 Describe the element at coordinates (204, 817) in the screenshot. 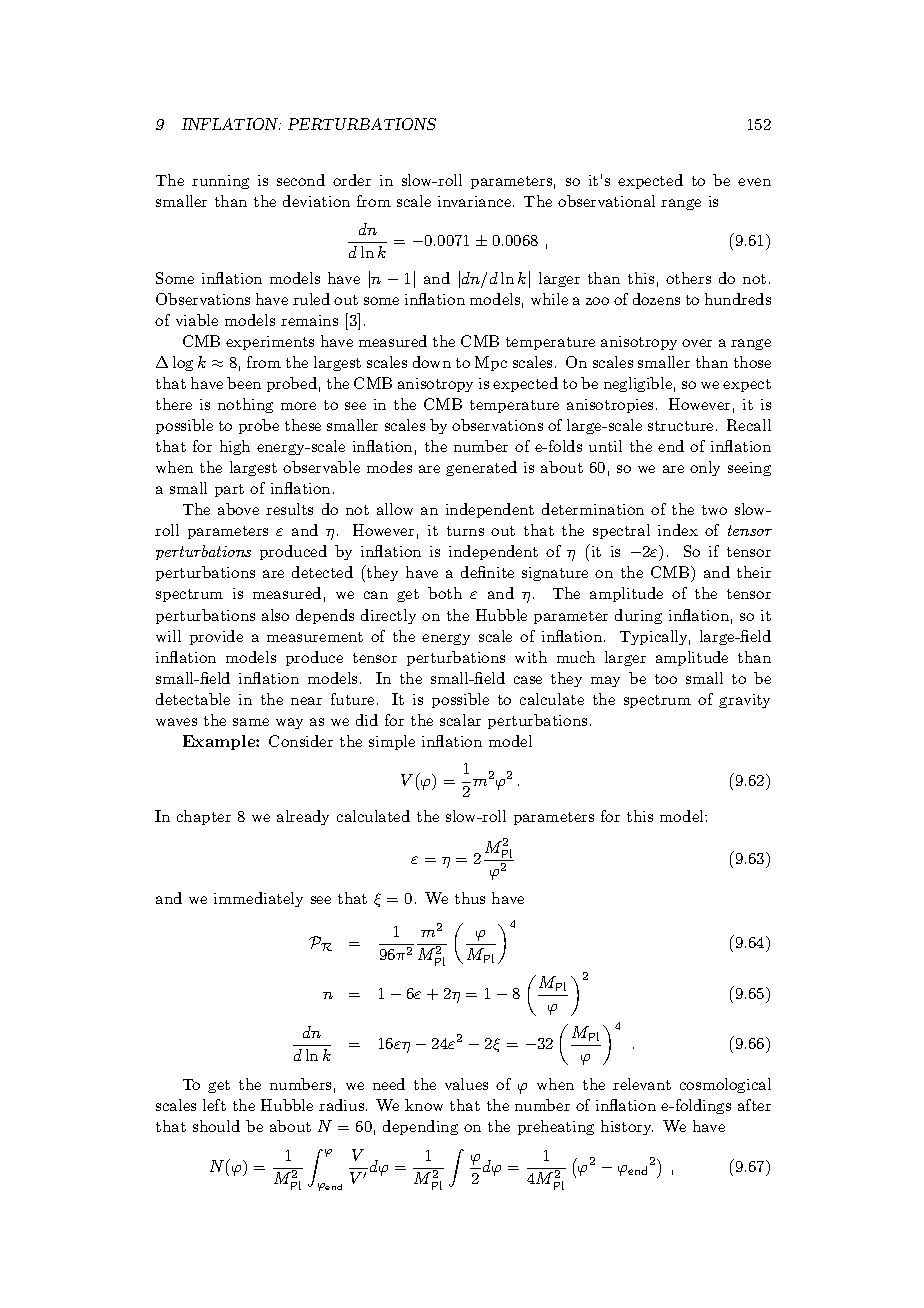

I see `chapter` at that location.
